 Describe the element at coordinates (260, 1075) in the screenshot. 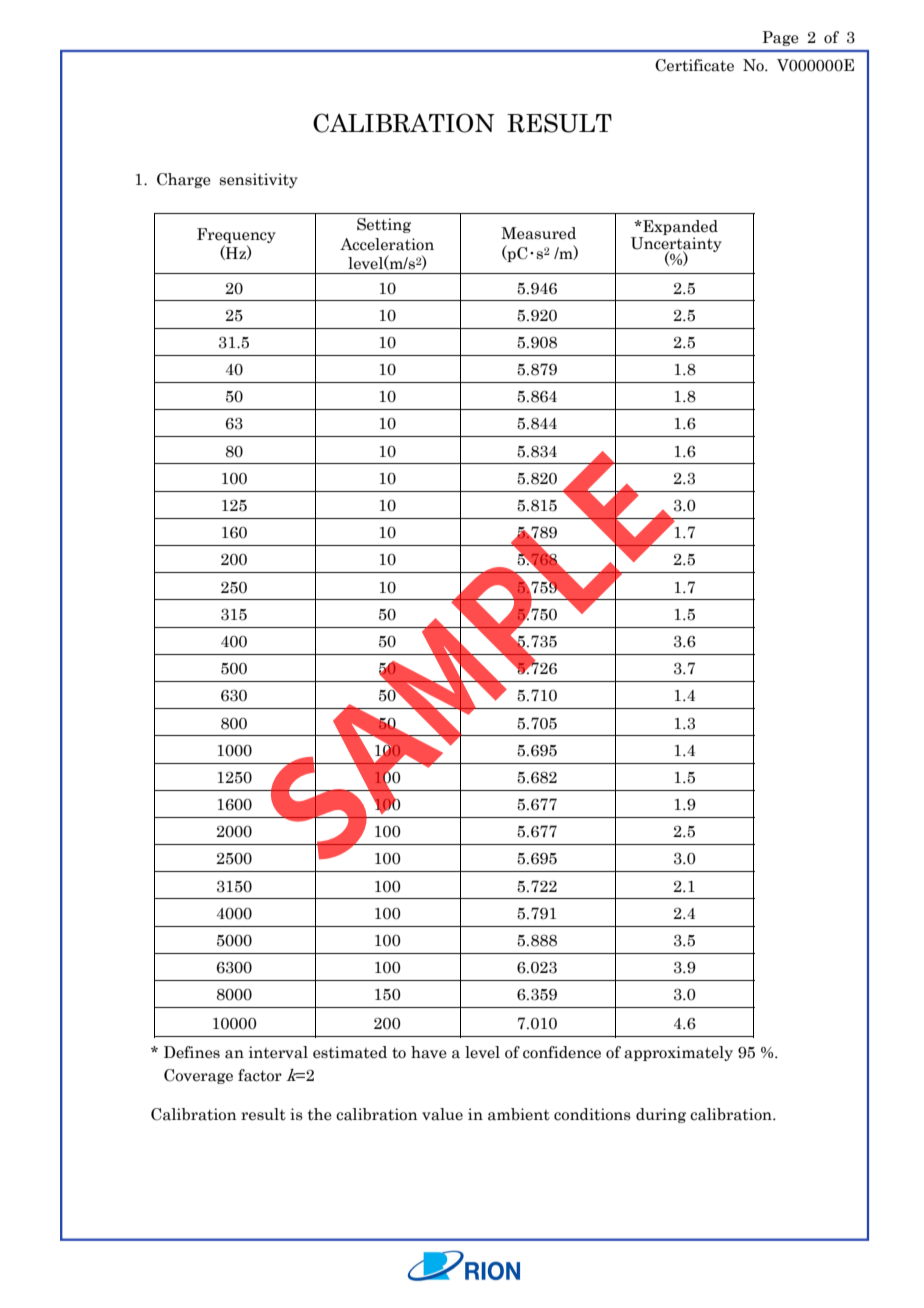

I see `factor` at that location.
